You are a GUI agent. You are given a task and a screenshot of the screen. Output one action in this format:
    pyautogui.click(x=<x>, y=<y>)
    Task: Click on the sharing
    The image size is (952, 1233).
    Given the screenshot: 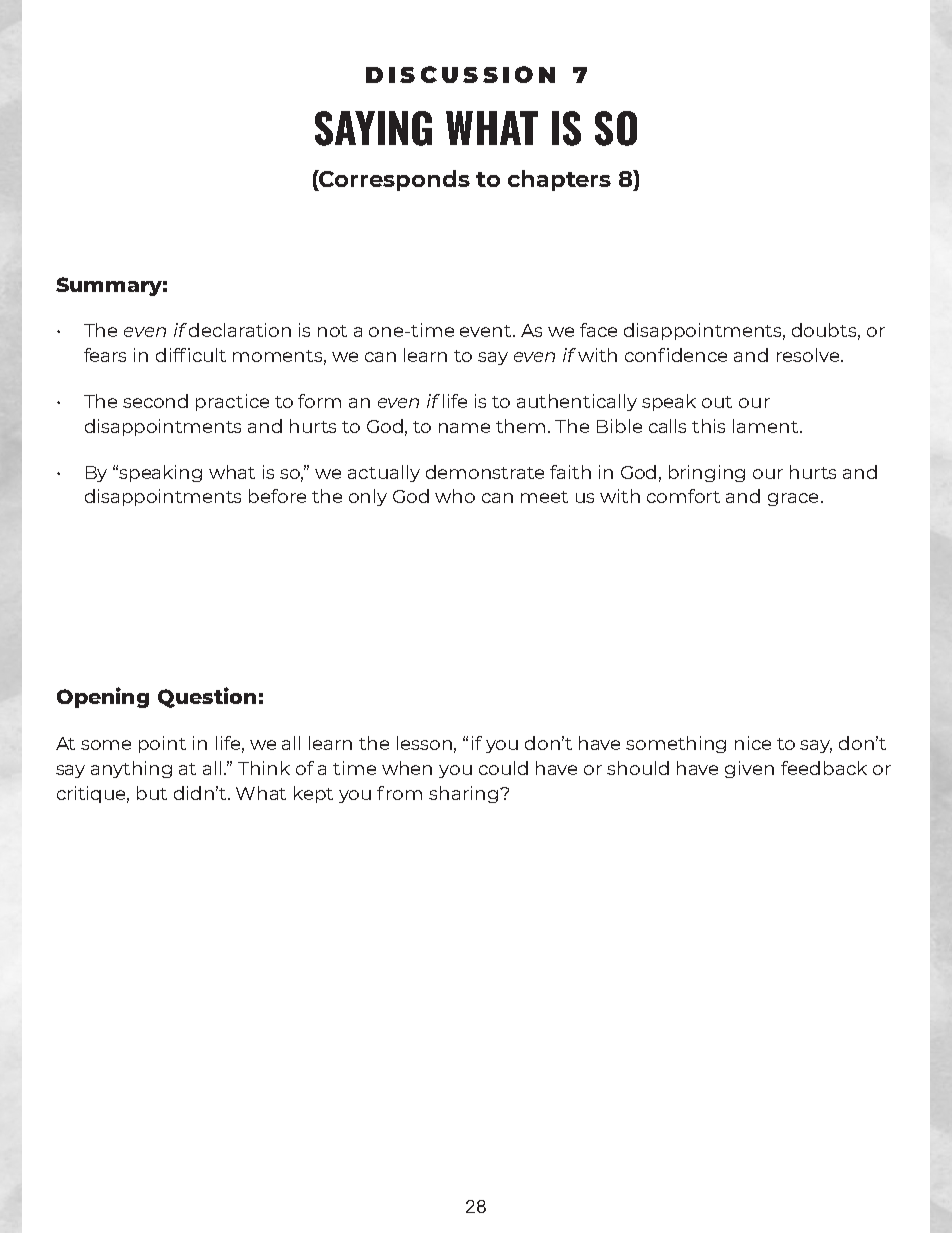 What is the action you would take?
    pyautogui.click(x=463, y=794)
